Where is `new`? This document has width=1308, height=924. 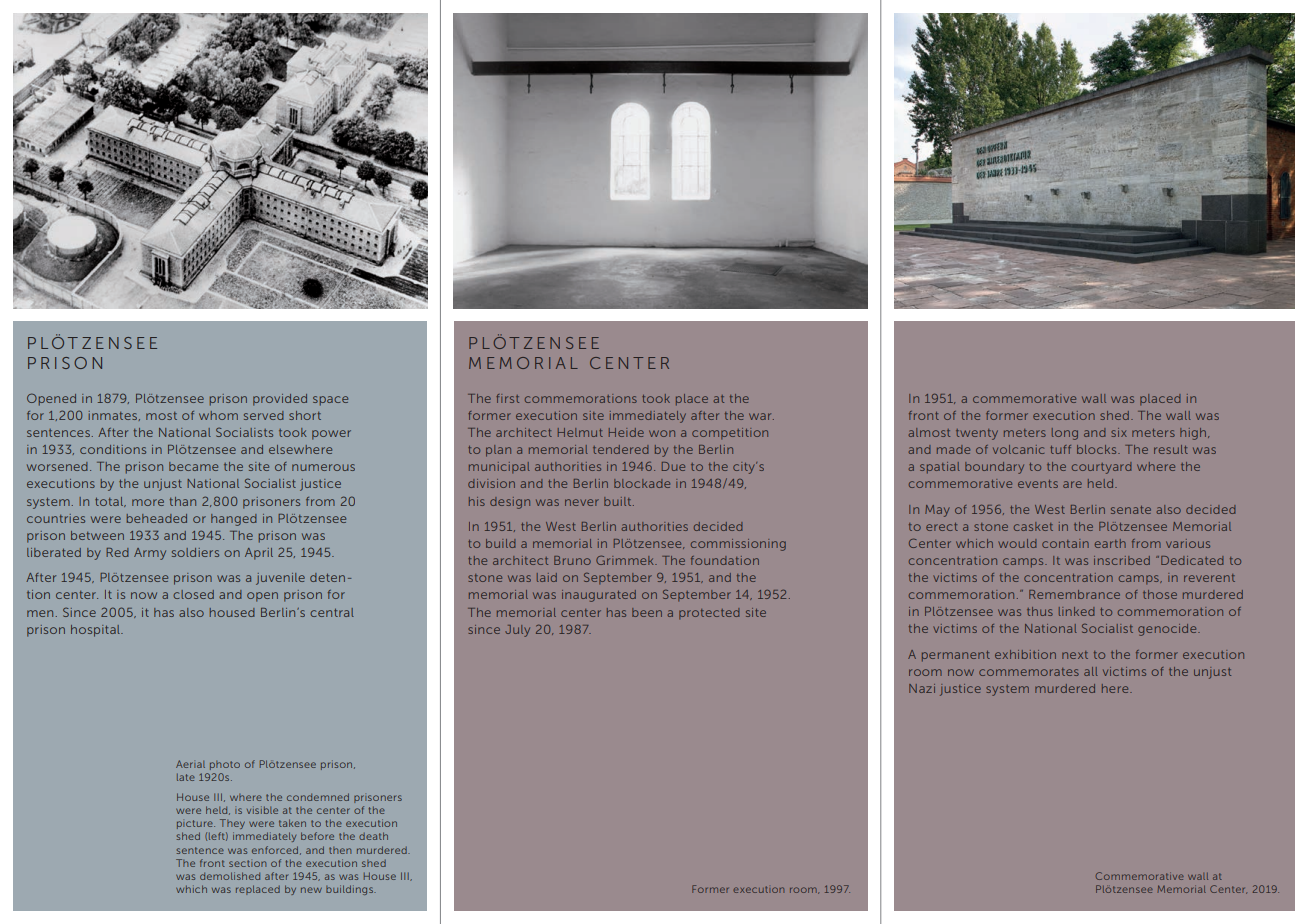 new is located at coordinates (311, 890).
